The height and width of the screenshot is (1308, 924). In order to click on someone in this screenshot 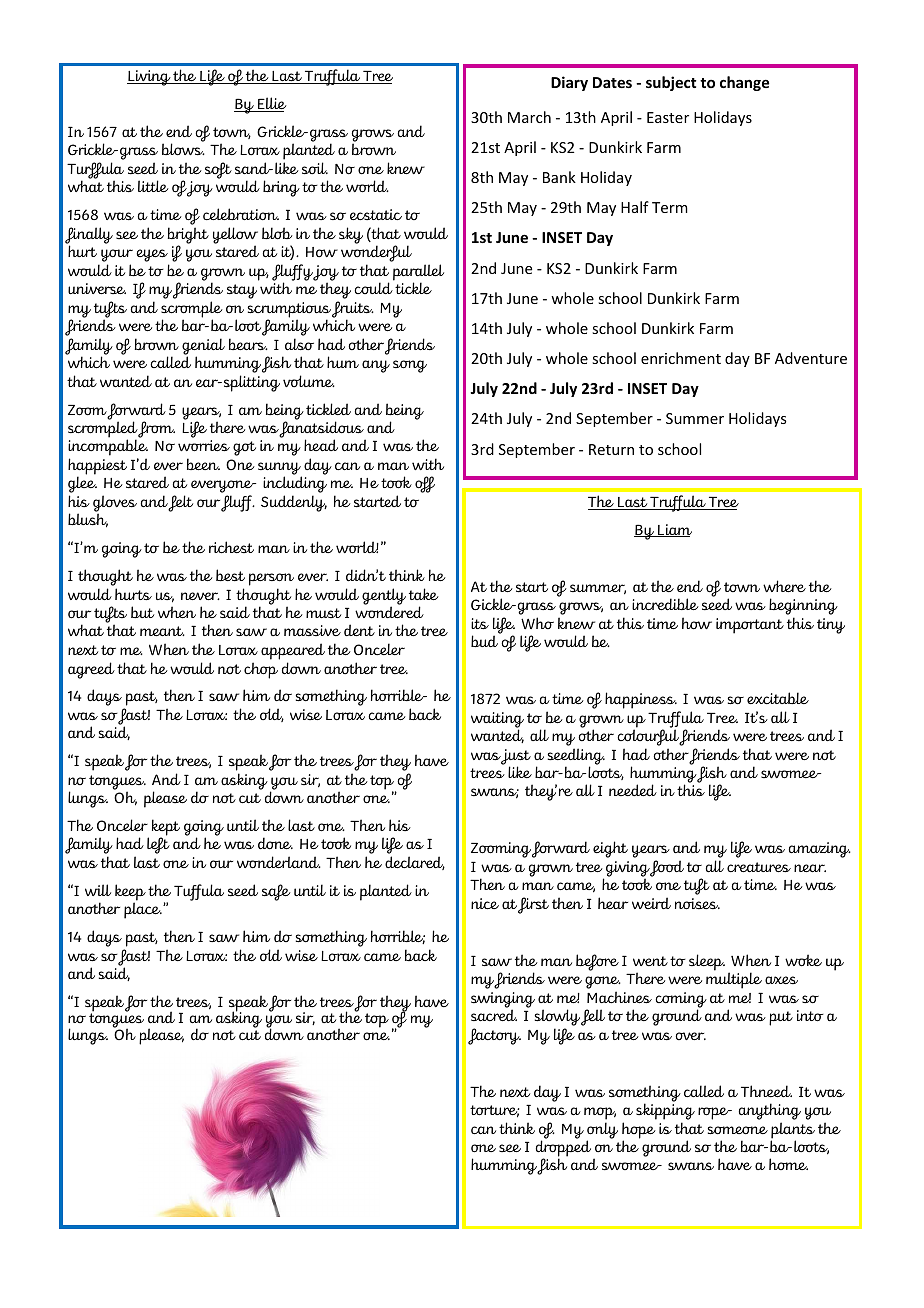, I will do `click(738, 1130)`.
